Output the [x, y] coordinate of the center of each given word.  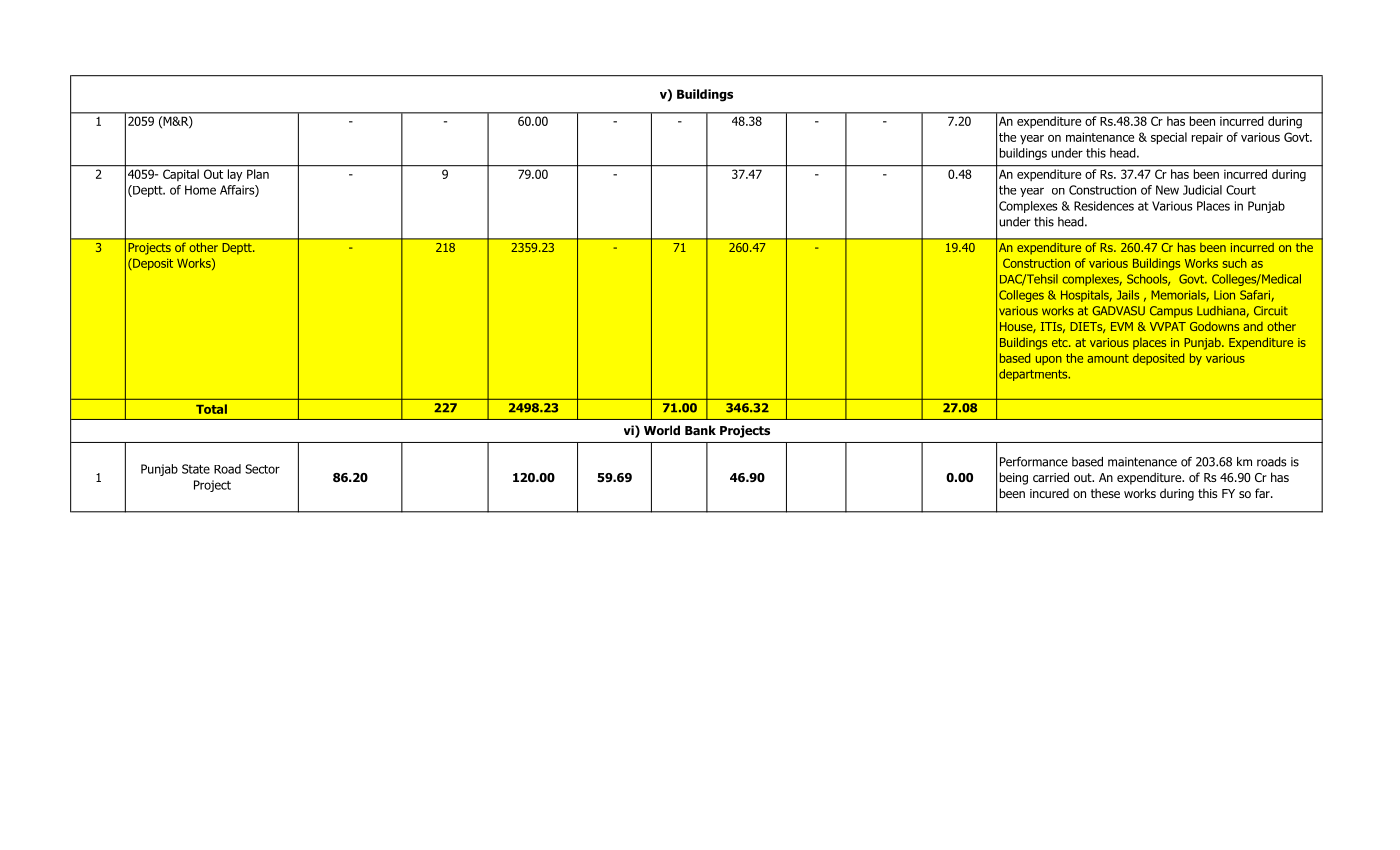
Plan [258, 174]
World [662, 430]
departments [1034, 375]
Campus [1171, 312]
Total [211, 409]
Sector [262, 469]
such [1234, 263]
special [1169, 138]
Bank [700, 430]
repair [1207, 138]
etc [1061, 342]
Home [200, 190]
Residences [1104, 206]
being [1014, 478]
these [1105, 493]
